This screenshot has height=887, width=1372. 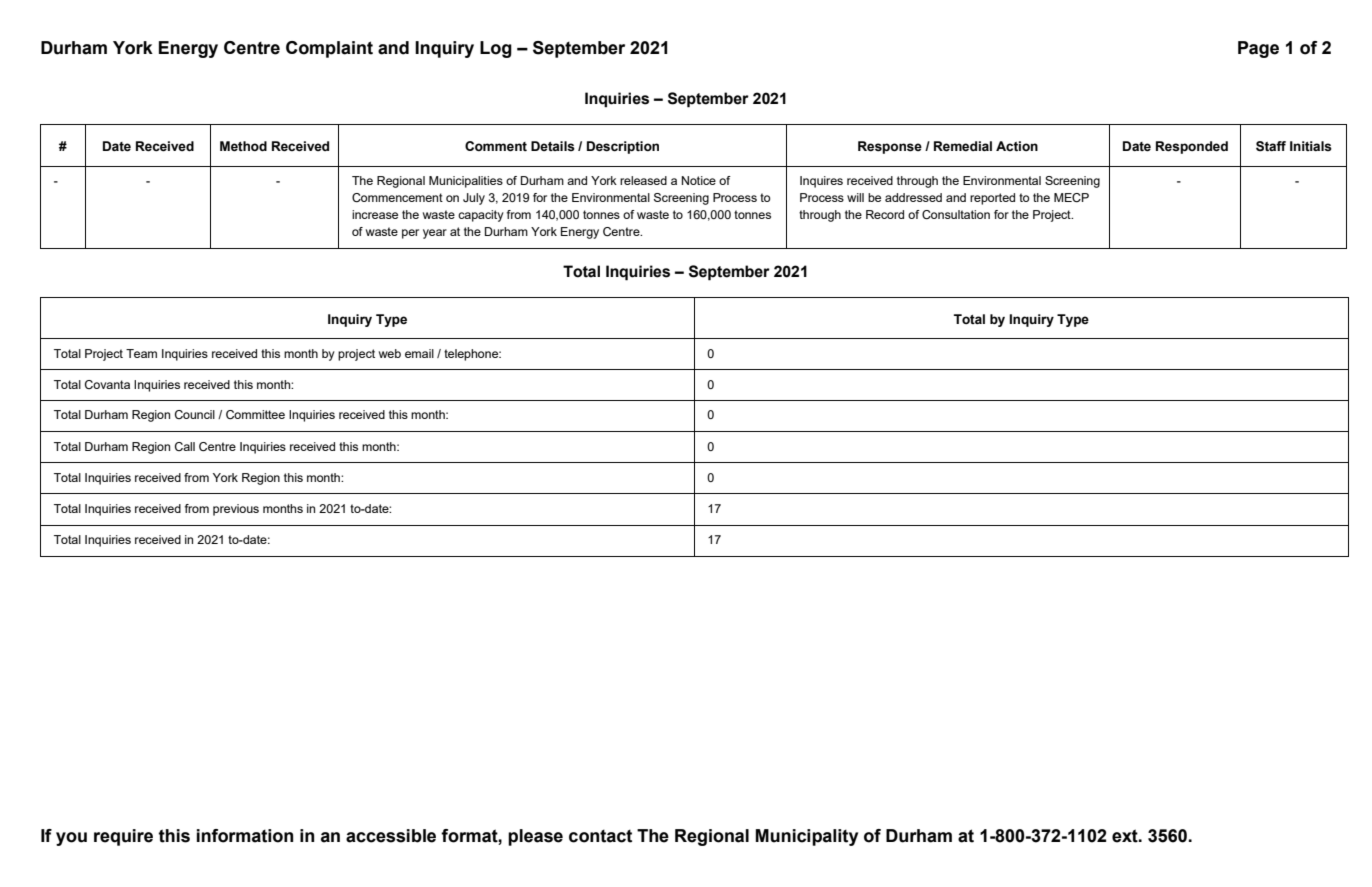 I want to click on web, so click(x=390, y=353).
